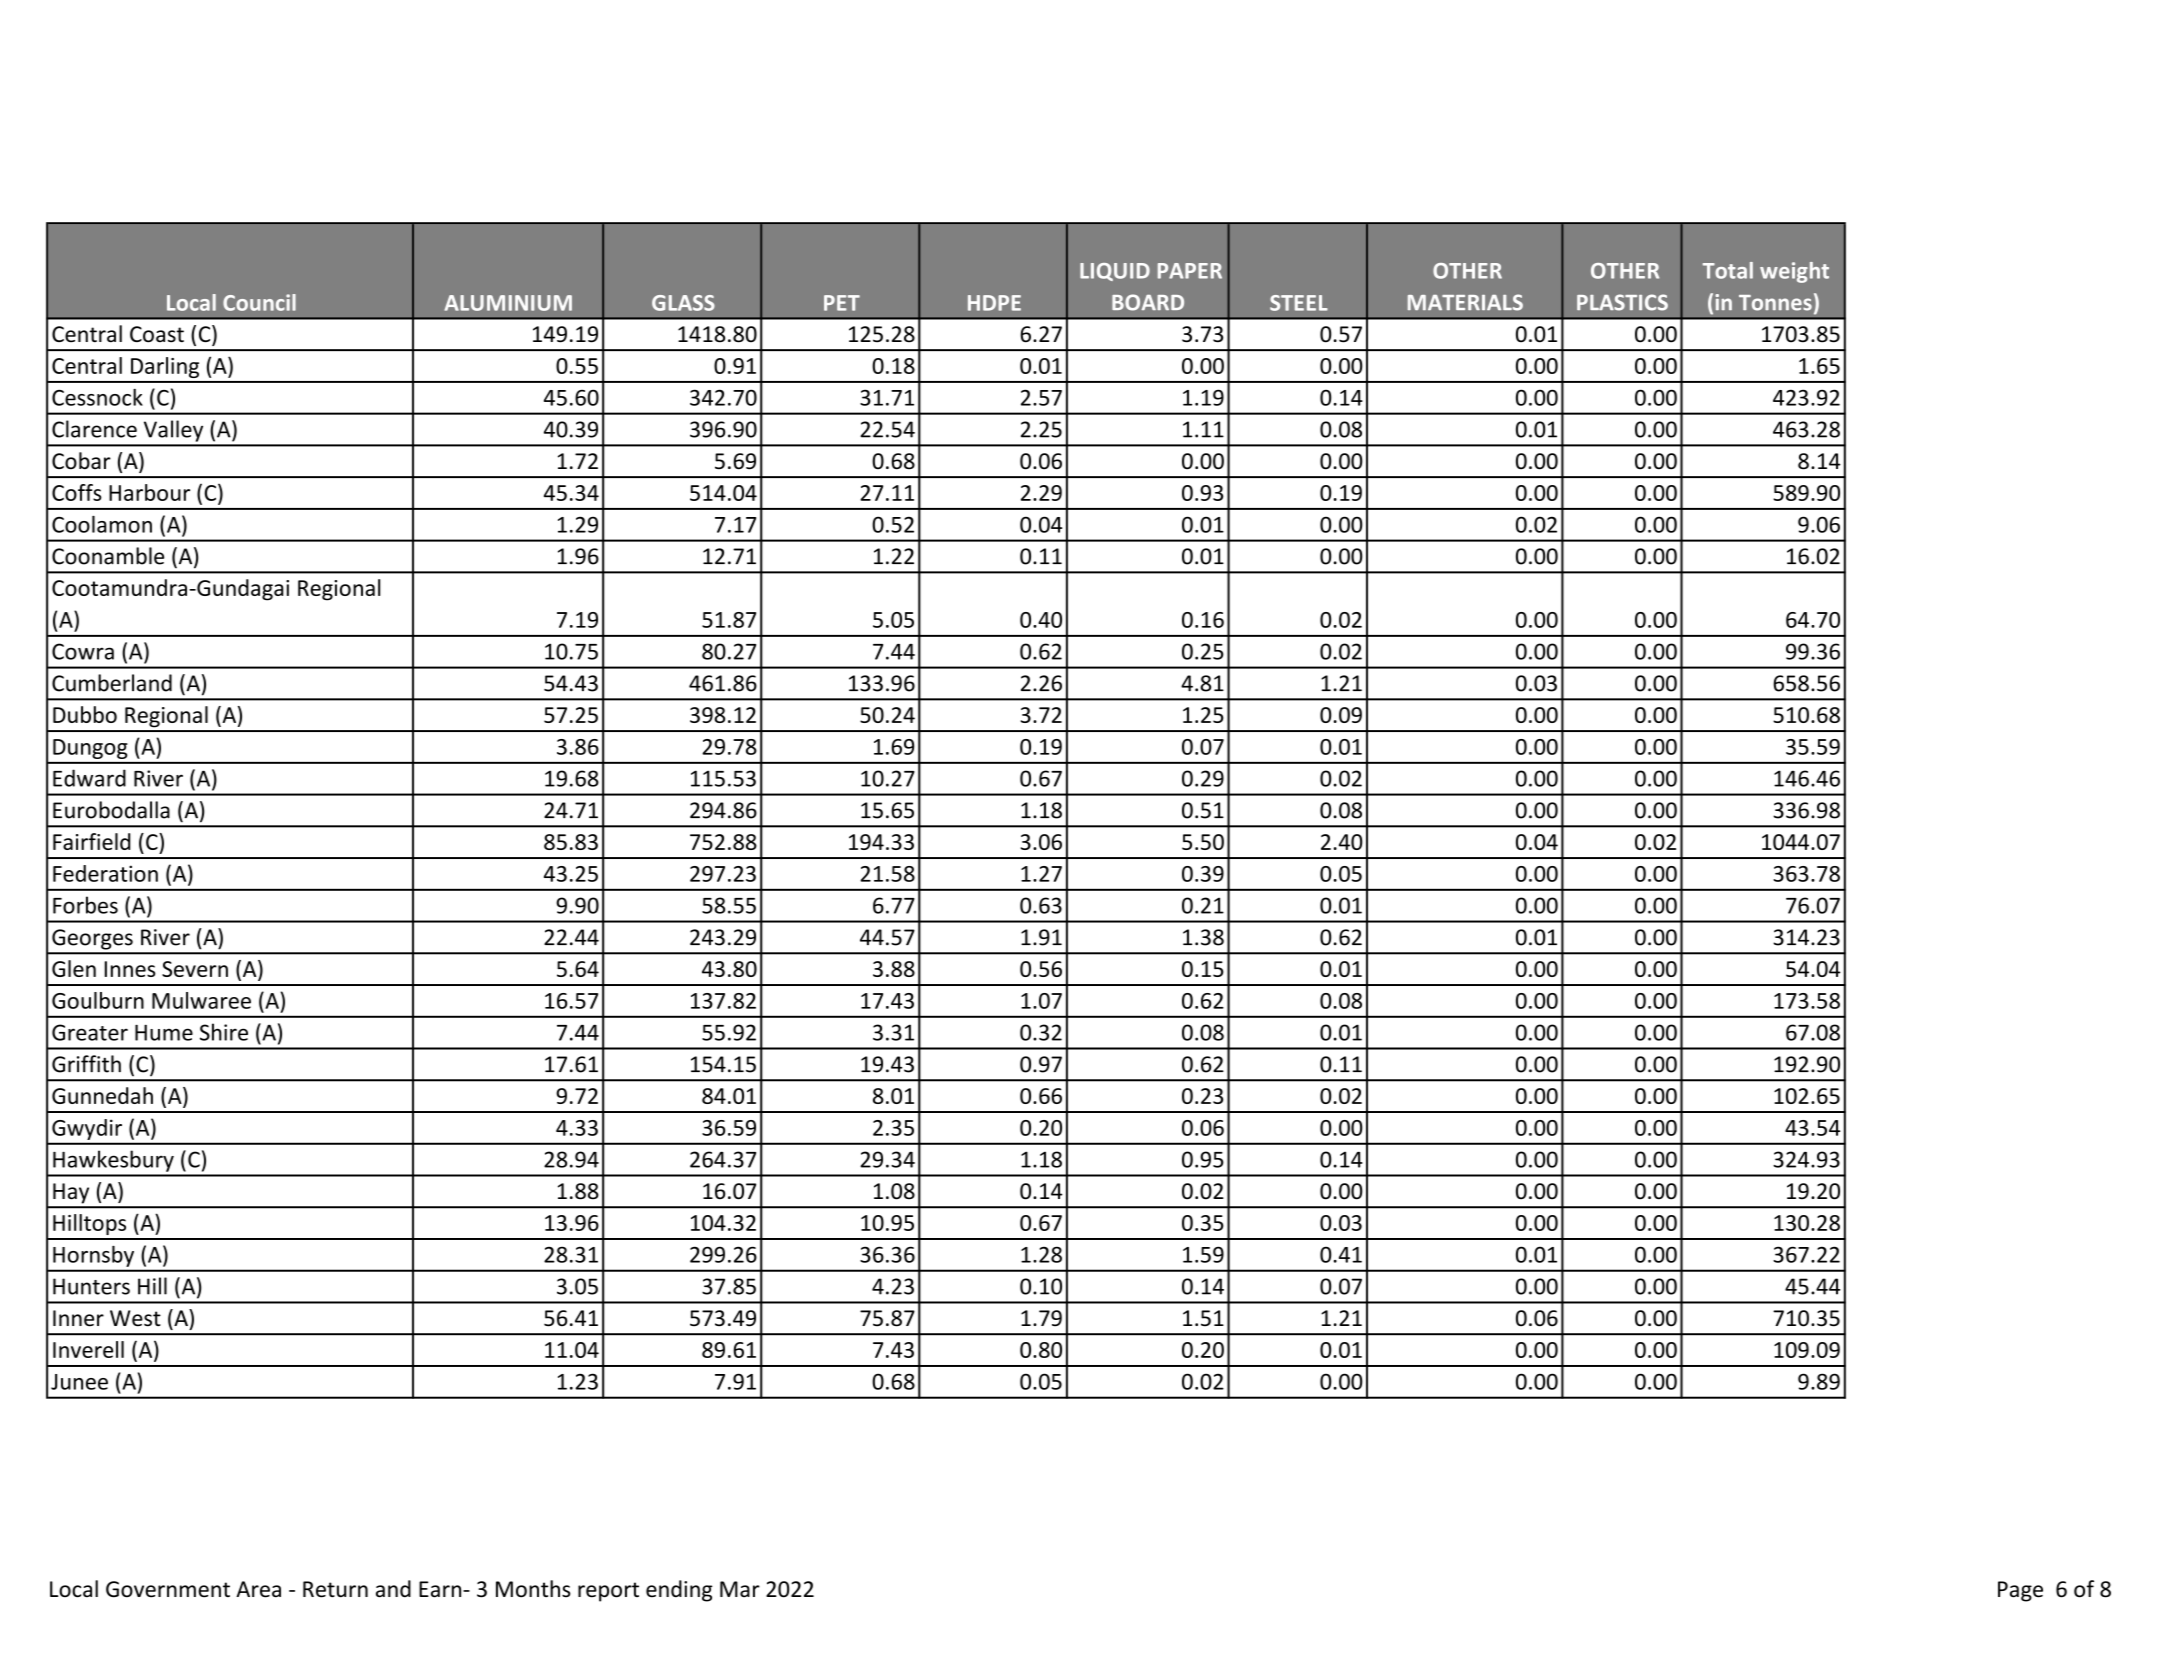 The height and width of the screenshot is (1669, 2160). Describe the element at coordinates (112, 683) in the screenshot. I see `Cumberland` at that location.
